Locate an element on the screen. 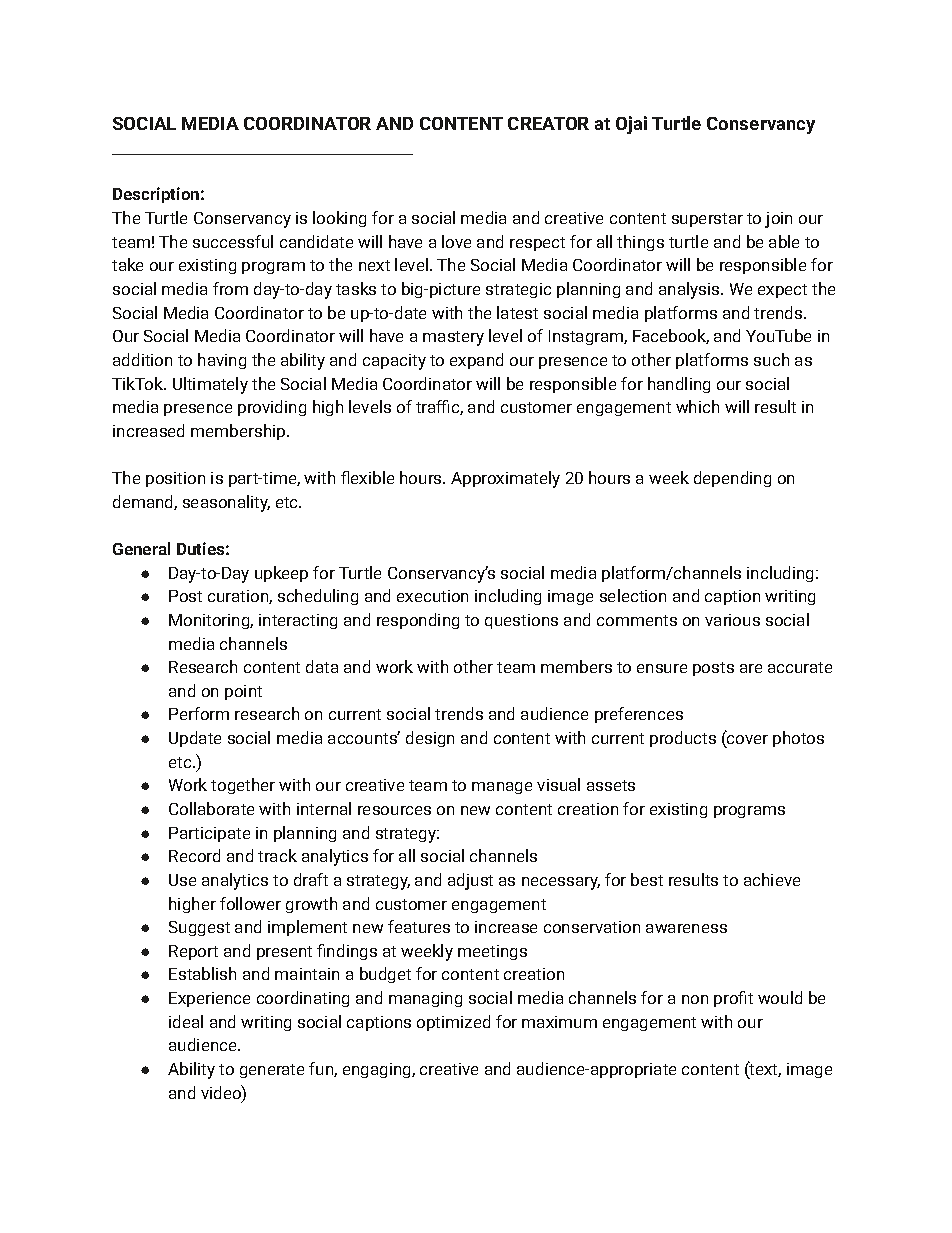  video is located at coordinates (222, 1092).
